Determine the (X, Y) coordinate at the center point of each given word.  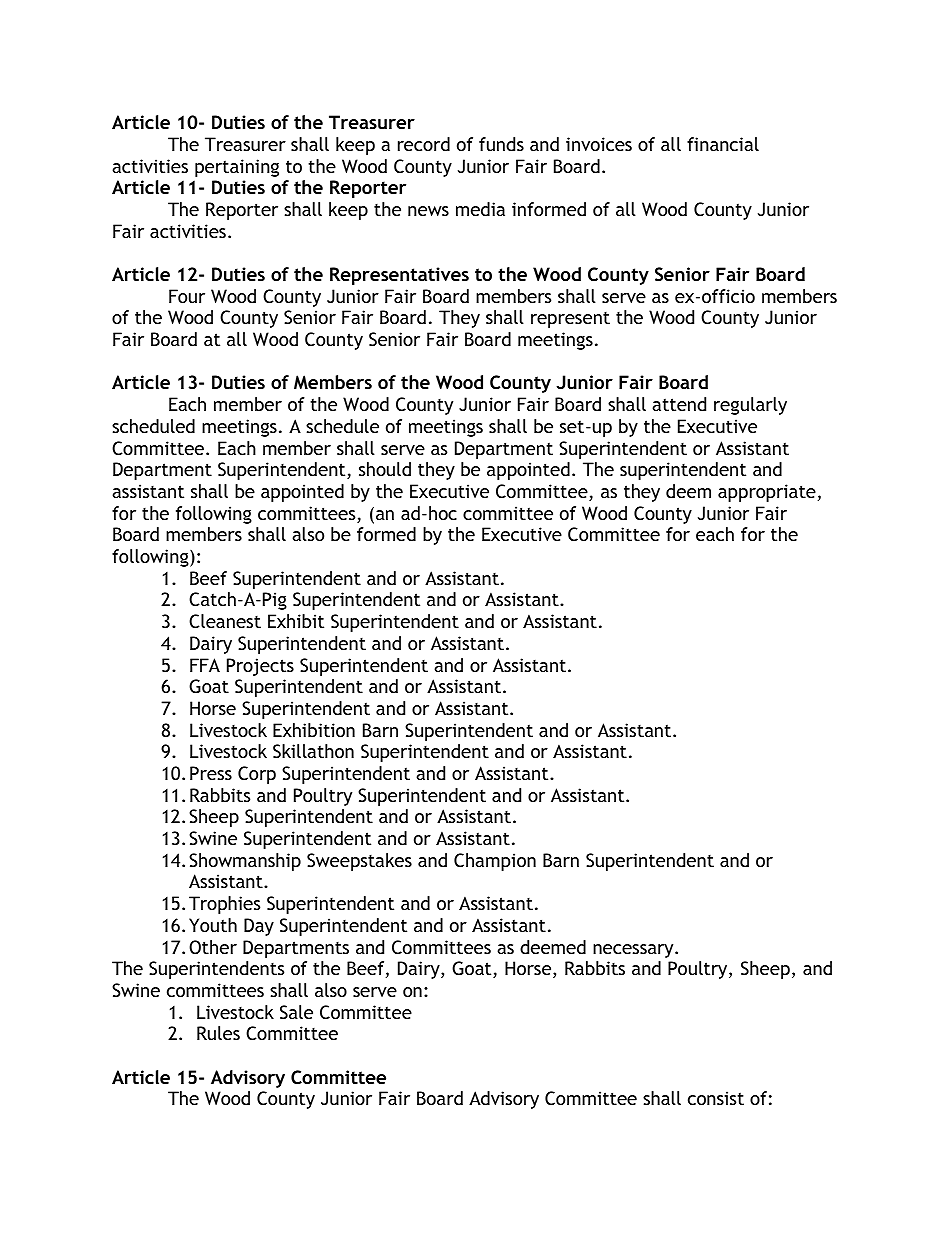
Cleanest (225, 621)
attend (679, 404)
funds (501, 144)
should (385, 469)
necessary (634, 951)
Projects (260, 667)
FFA (205, 665)
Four (187, 296)
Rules (218, 1033)
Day (259, 927)
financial (723, 144)
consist (716, 1098)
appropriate (767, 493)
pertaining (237, 168)
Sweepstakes (359, 862)
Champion (495, 862)
